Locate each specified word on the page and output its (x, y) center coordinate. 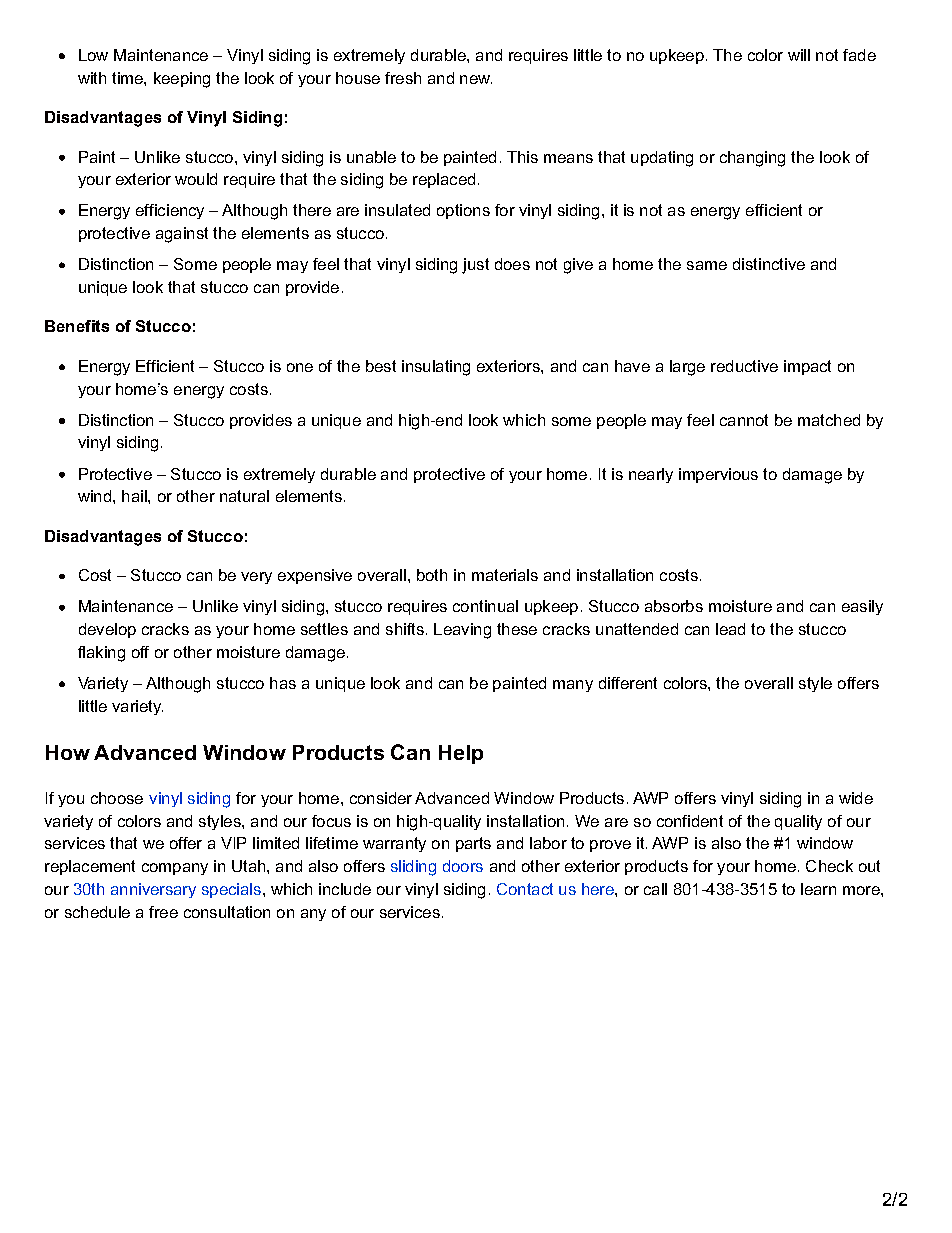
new (476, 79)
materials (505, 575)
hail (135, 496)
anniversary (153, 890)
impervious (718, 475)
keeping (182, 80)
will (799, 55)
